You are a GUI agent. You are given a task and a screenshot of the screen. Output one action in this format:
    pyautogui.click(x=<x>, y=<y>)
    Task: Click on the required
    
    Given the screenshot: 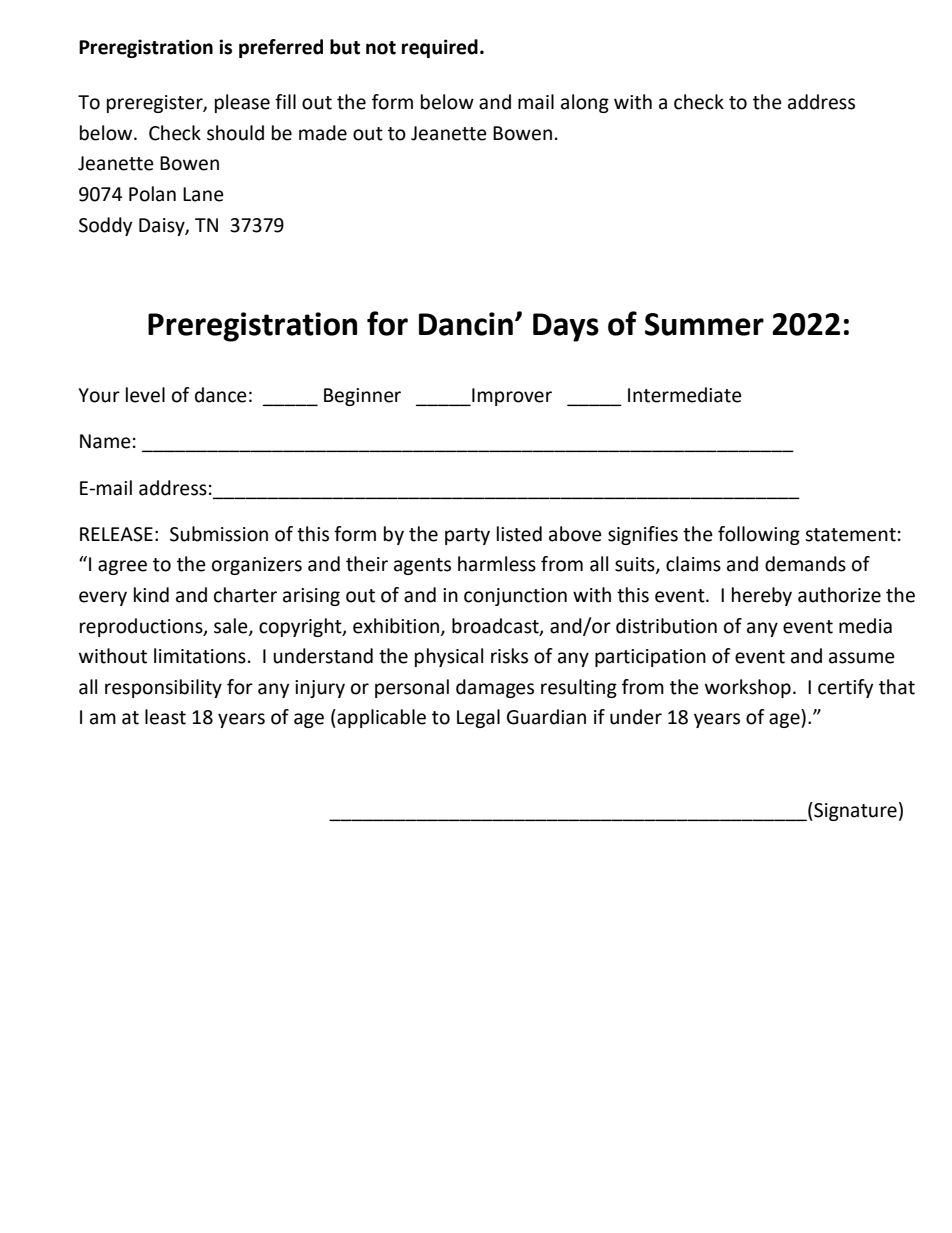 What is the action you would take?
    pyautogui.click(x=440, y=48)
